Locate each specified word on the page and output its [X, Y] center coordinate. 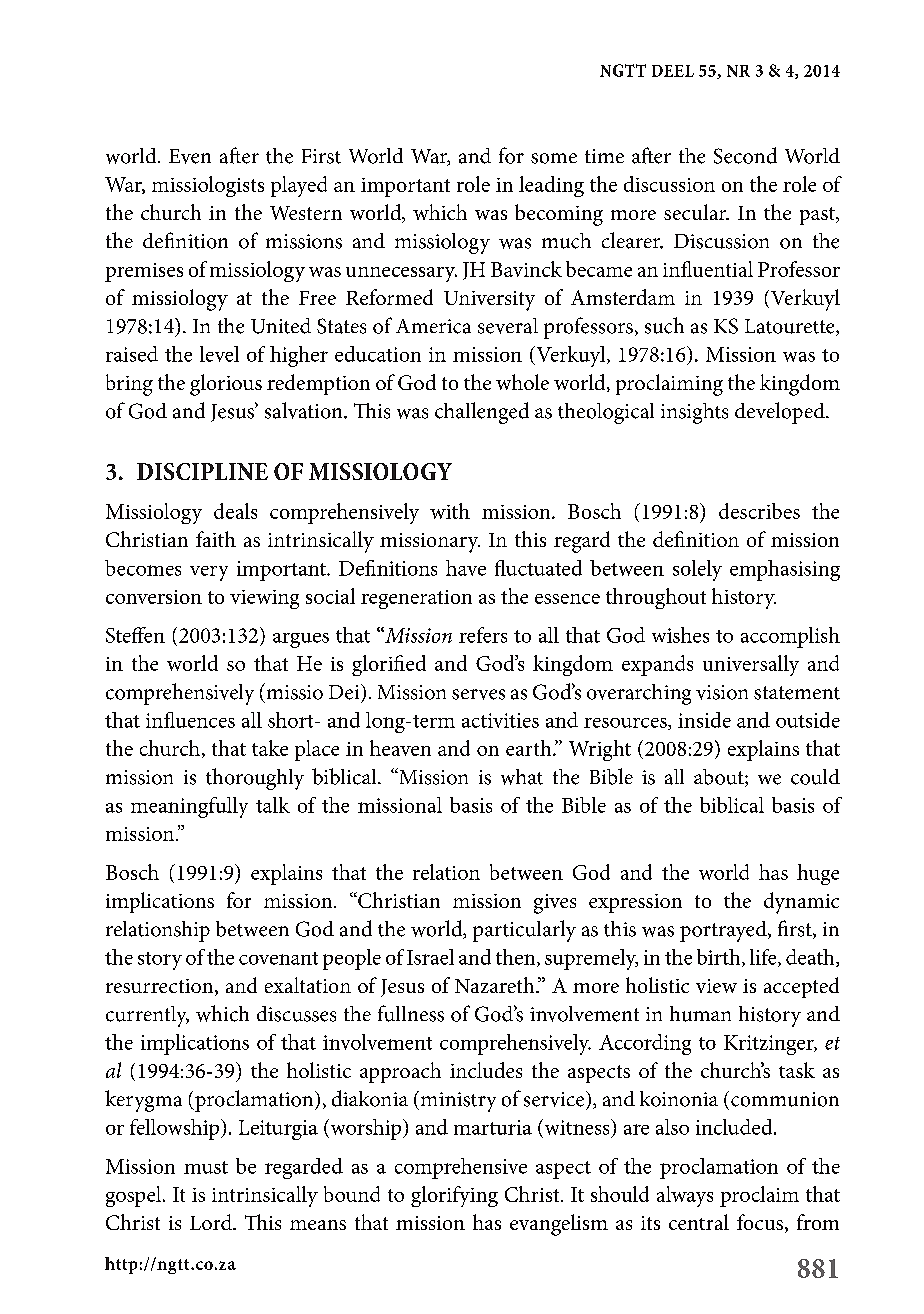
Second [745, 155]
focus [761, 1223]
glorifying [454, 1196]
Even [190, 156]
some [554, 158]
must [206, 1167]
